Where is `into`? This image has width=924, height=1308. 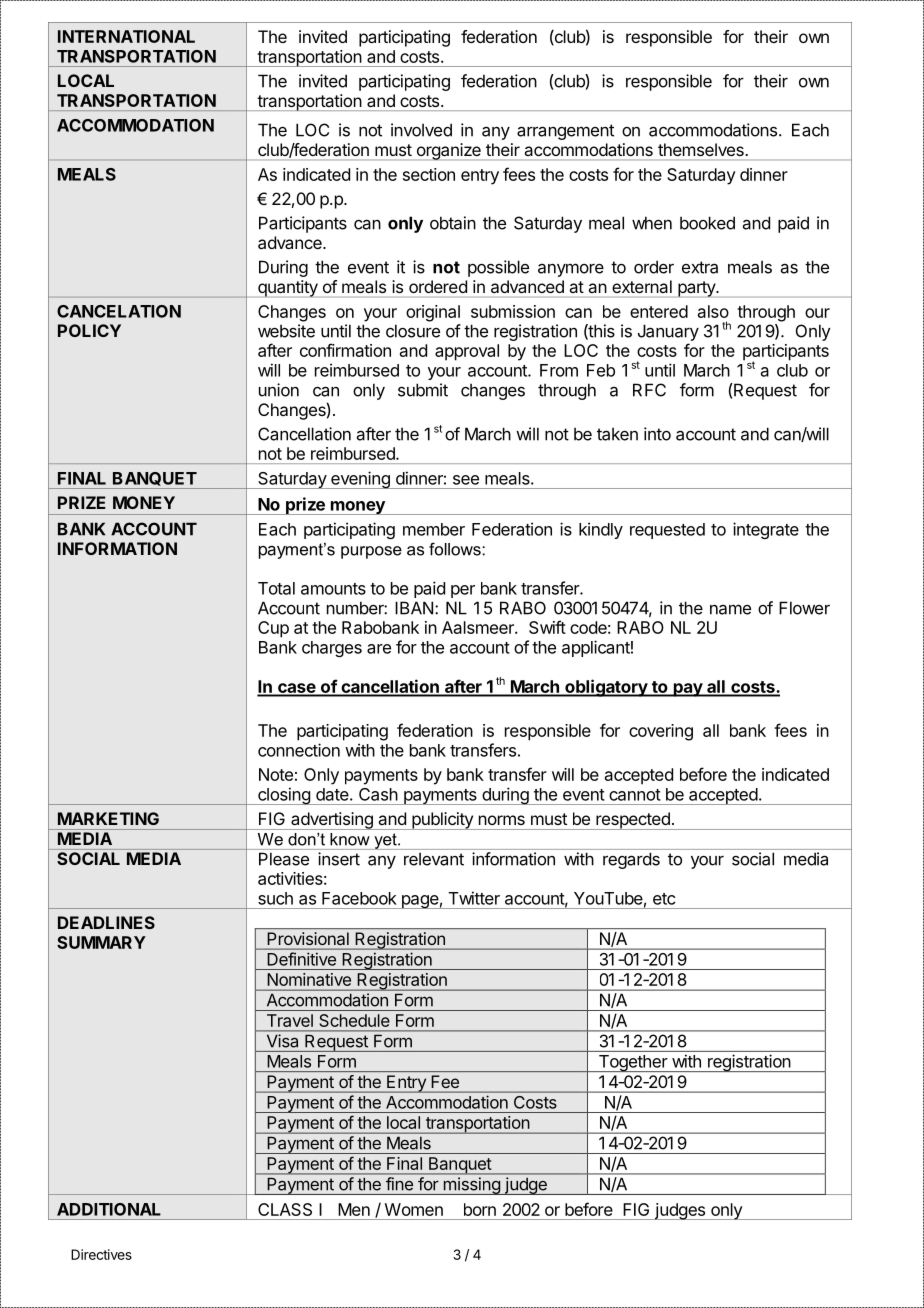 into is located at coordinates (657, 434).
